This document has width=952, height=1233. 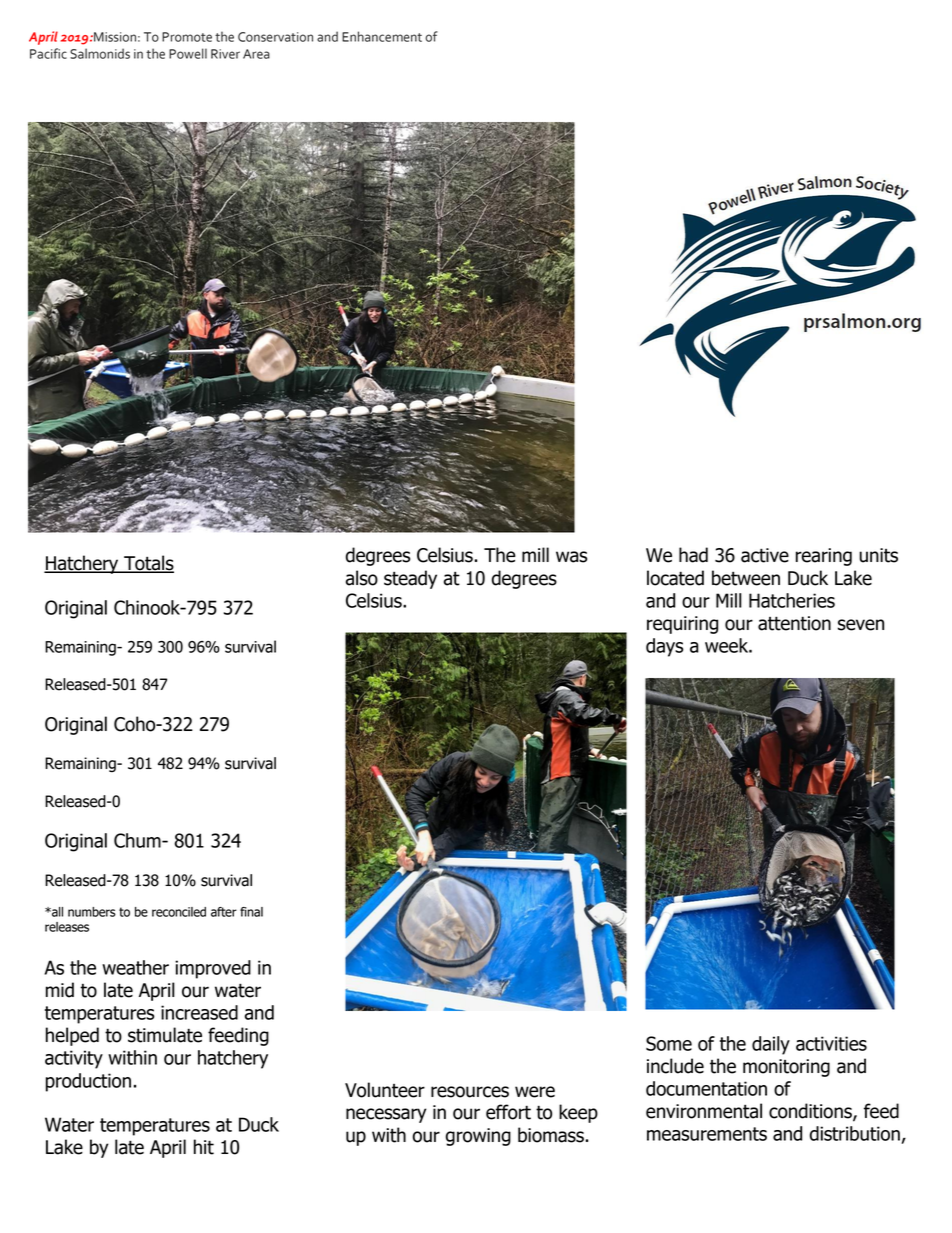 What do you see at coordinates (382, 36) in the document?
I see `Enhancement` at bounding box center [382, 36].
